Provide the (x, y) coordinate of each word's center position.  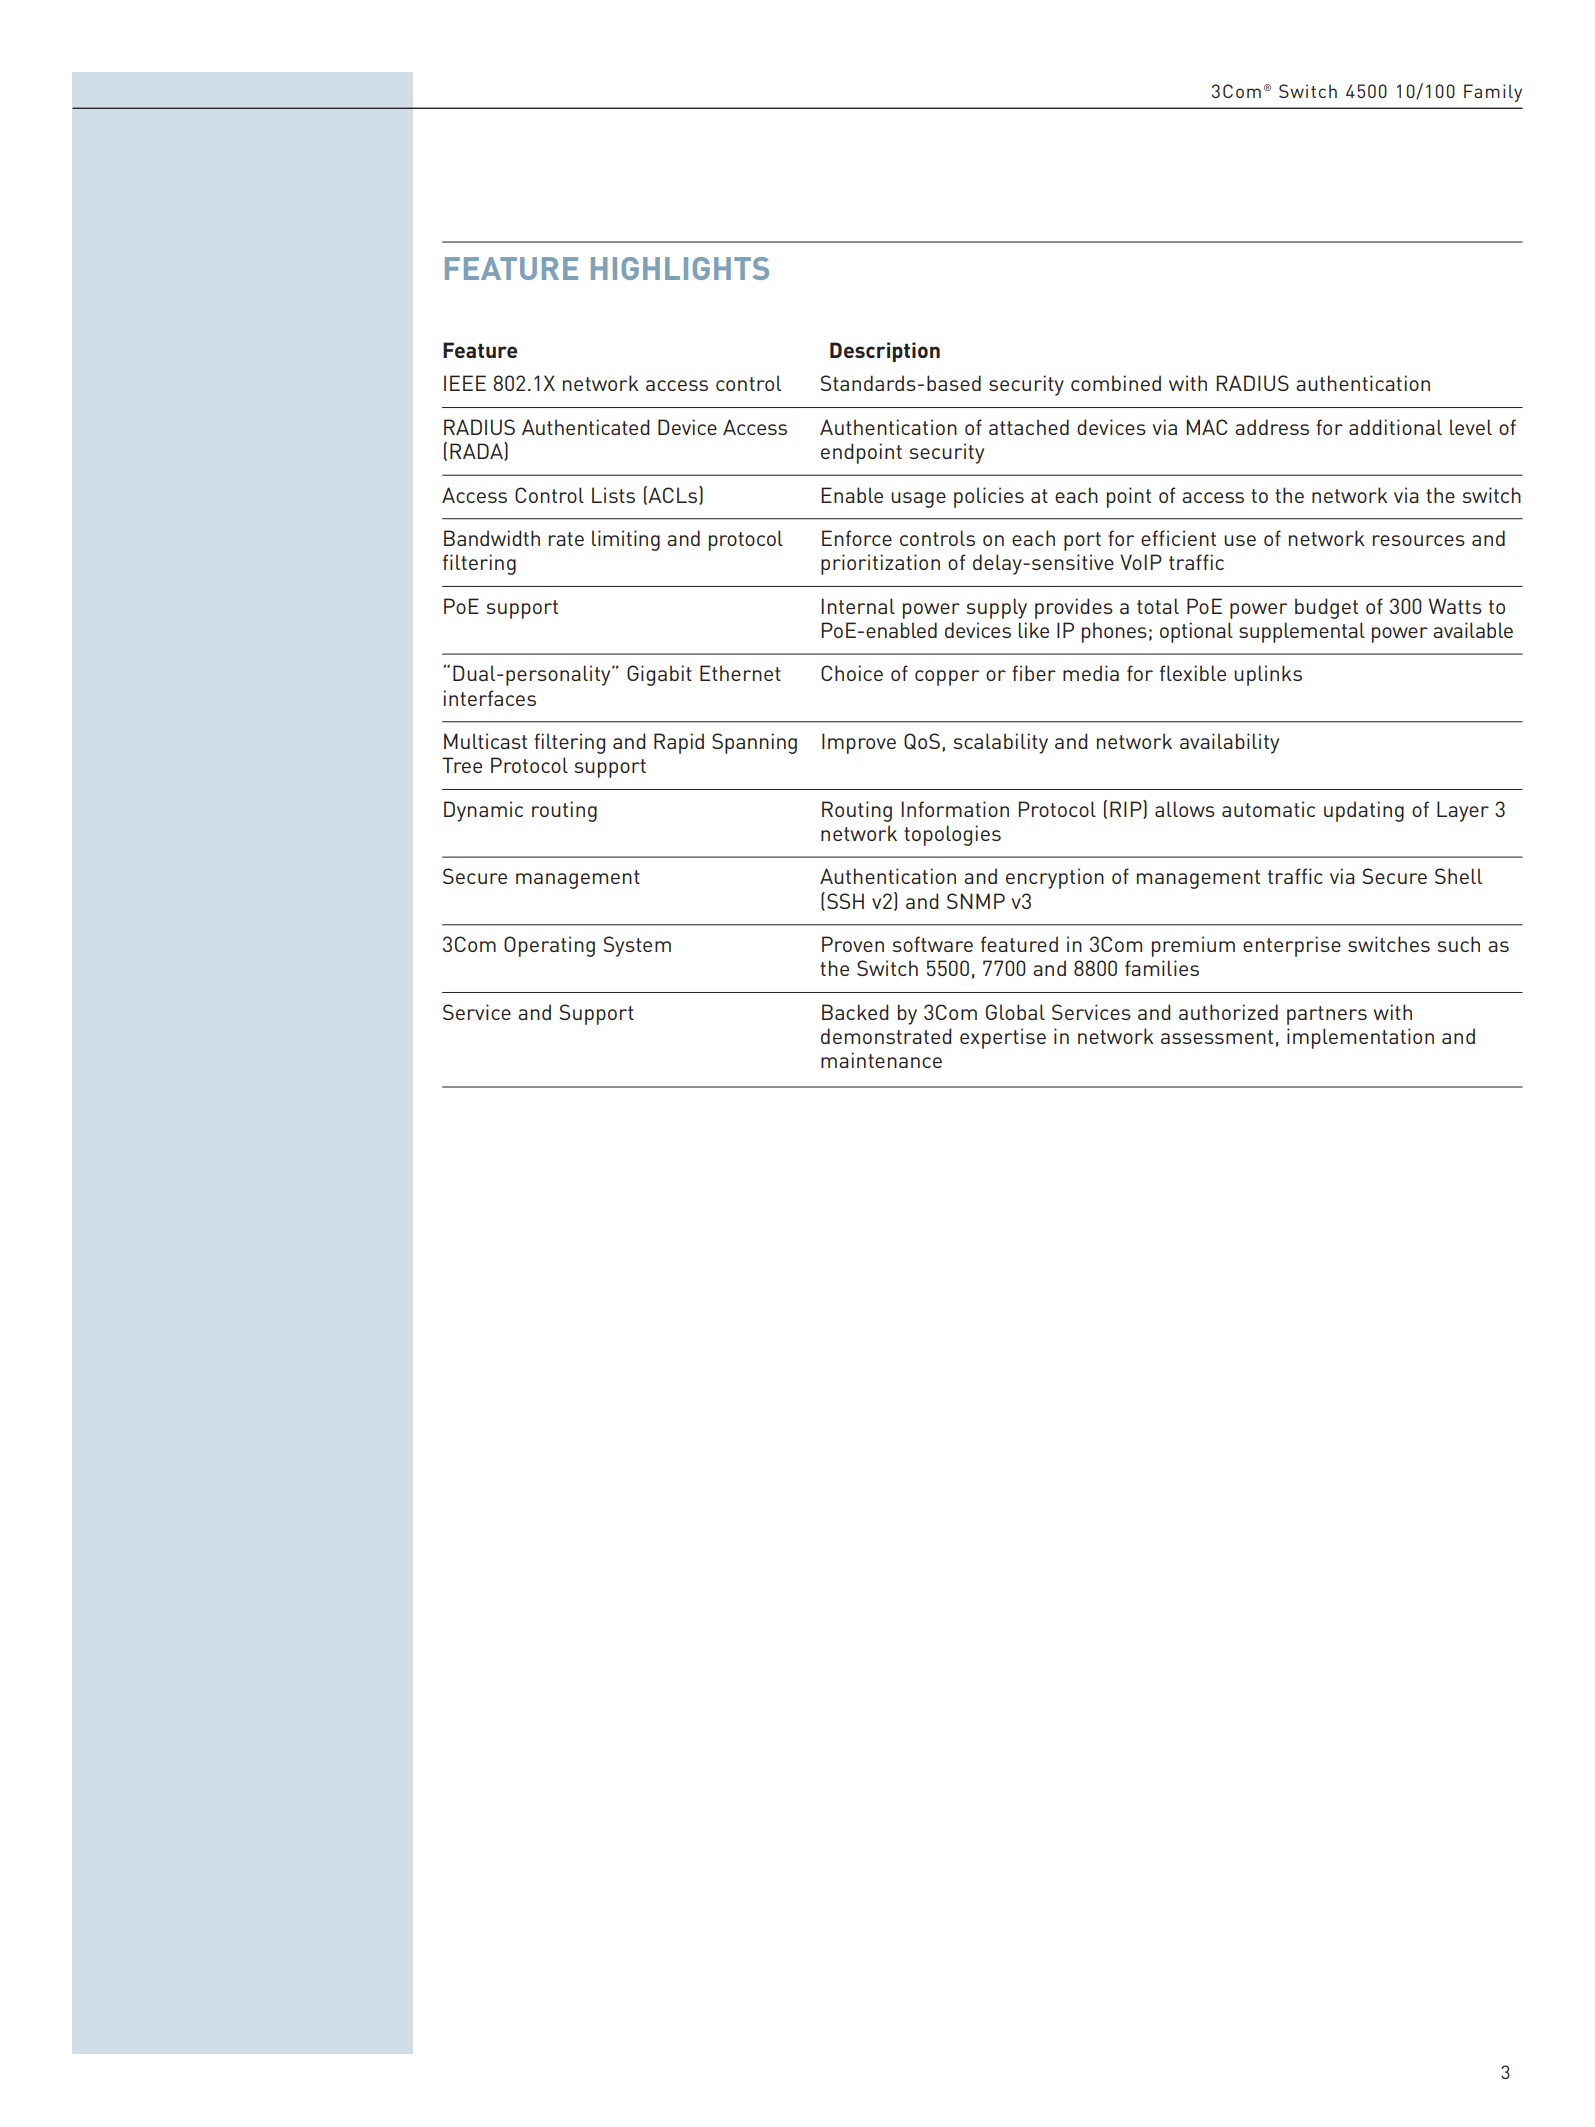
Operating (549, 946)
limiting (626, 540)
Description (885, 352)
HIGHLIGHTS (680, 268)
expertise (1003, 1038)
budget (1326, 608)
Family (1493, 93)
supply (996, 608)
